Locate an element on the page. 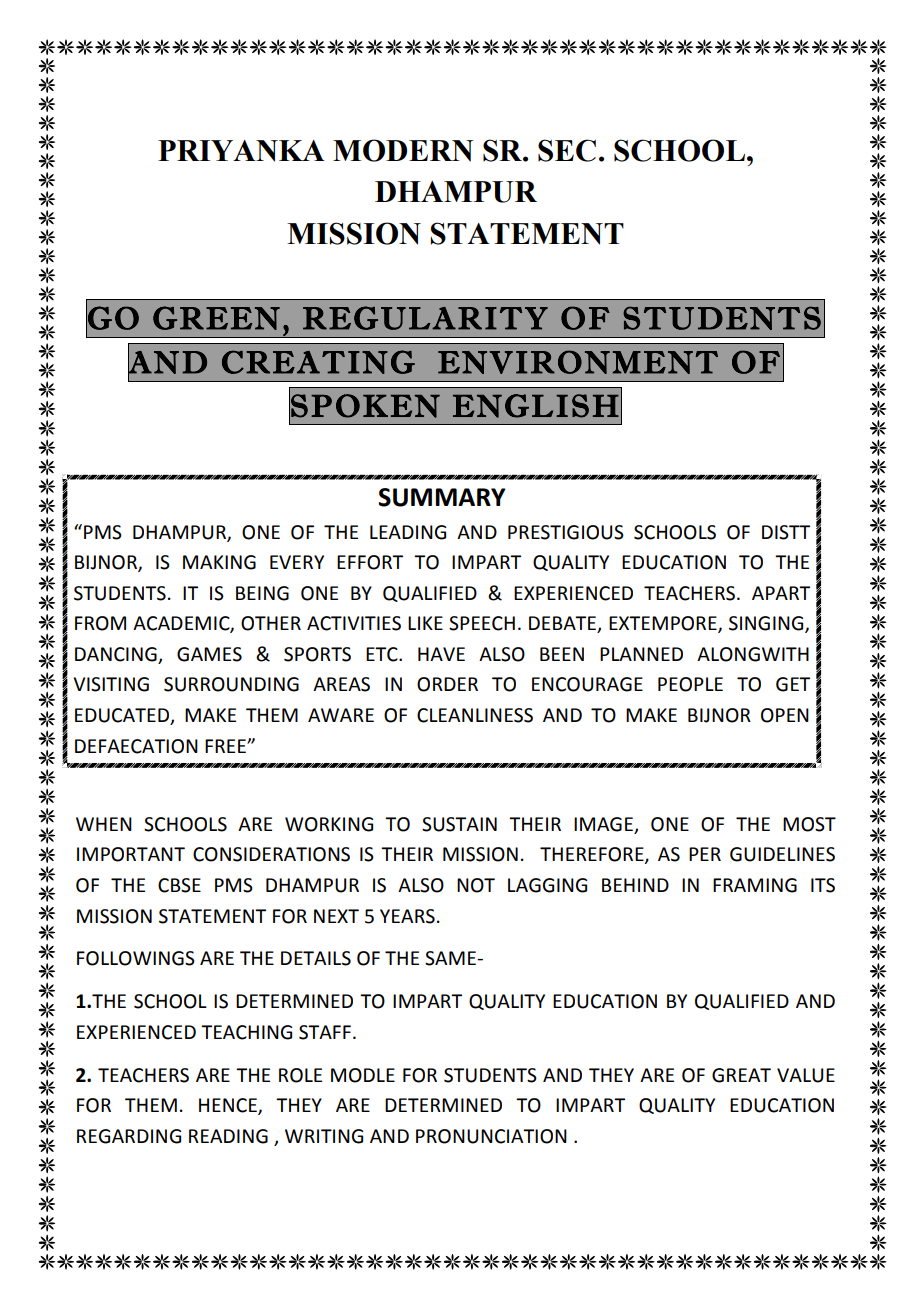 This page has height=1308, width=924. HENCE is located at coordinates (229, 1106).
